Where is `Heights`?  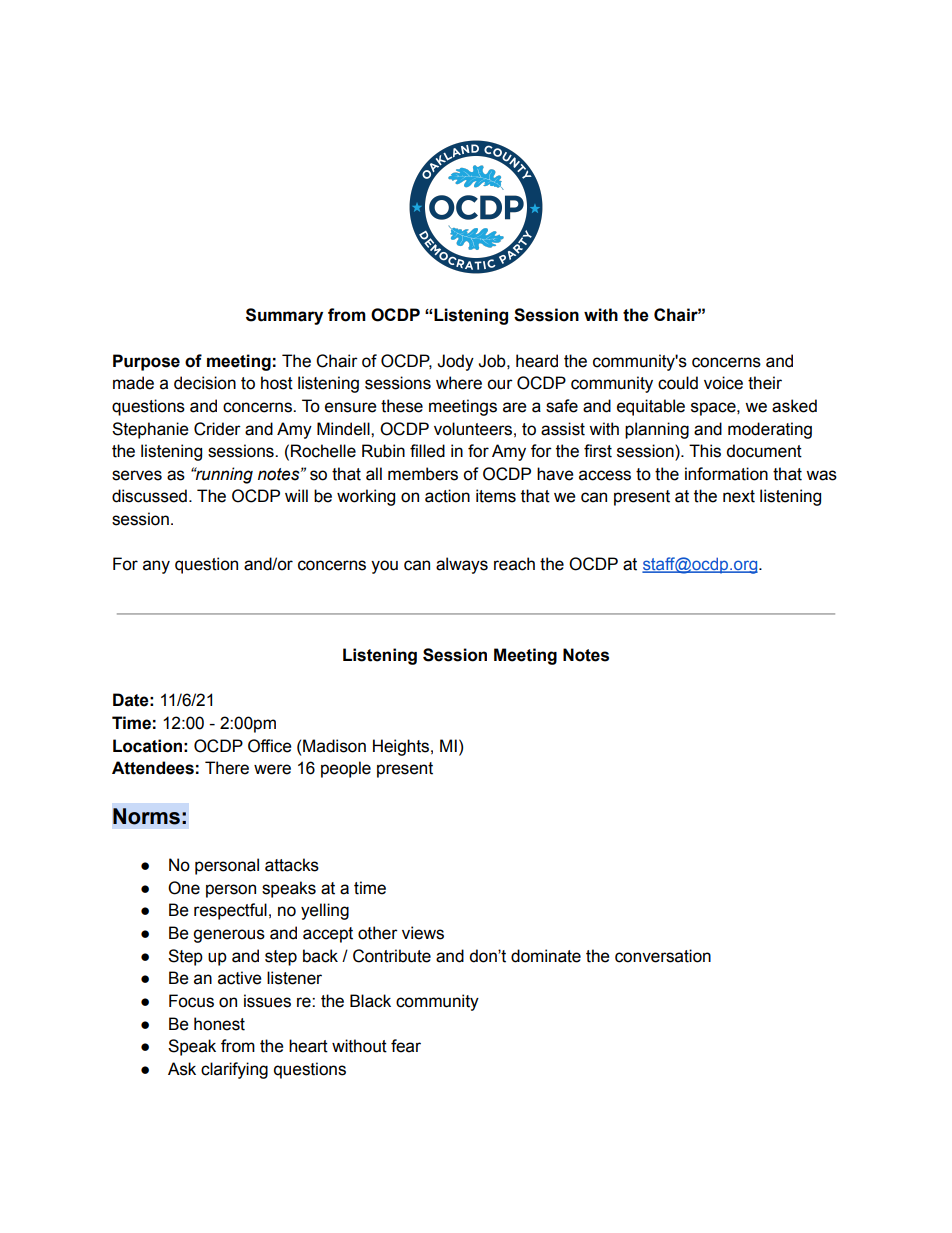 Heights is located at coordinates (401, 747).
